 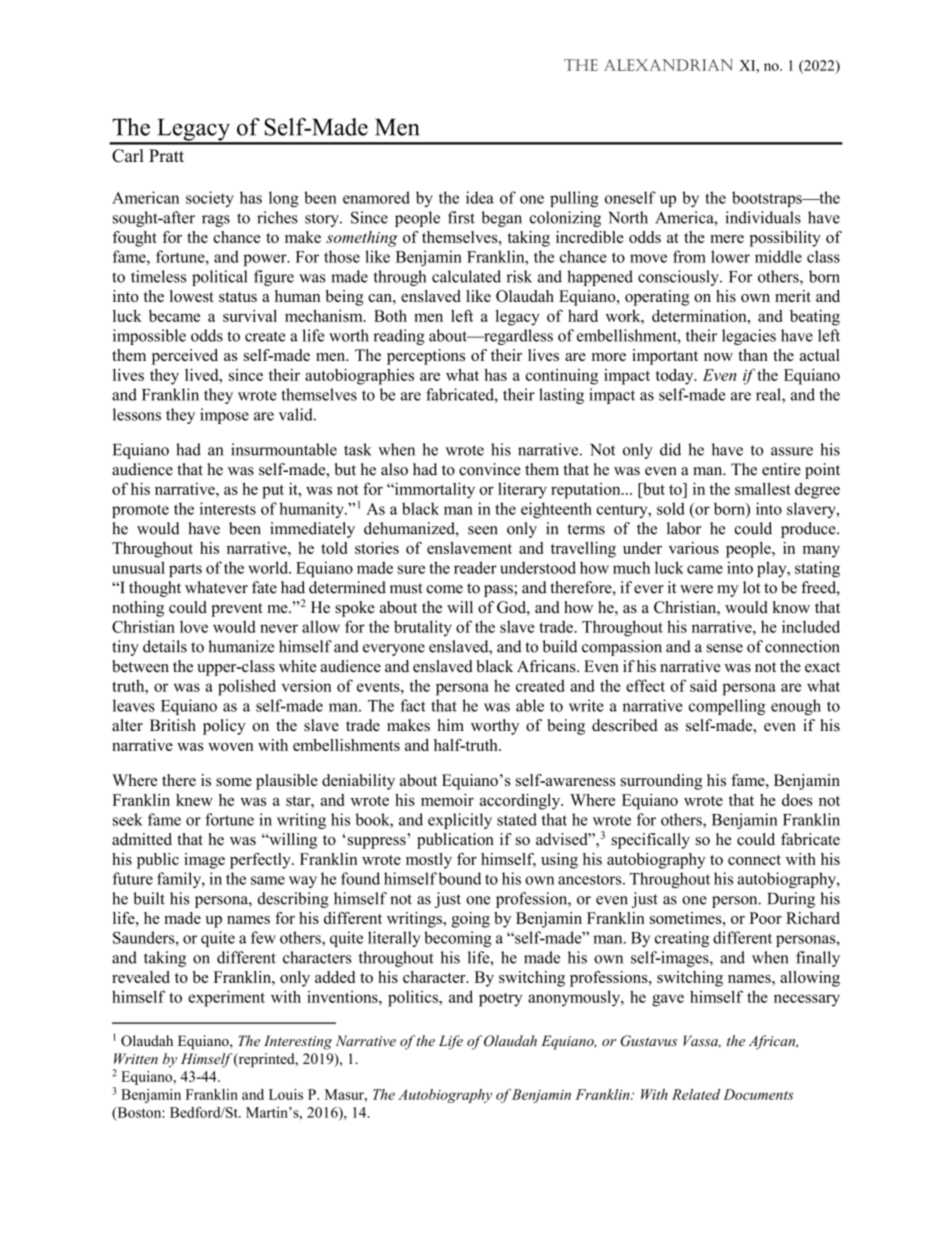 I want to click on idea, so click(x=480, y=197).
